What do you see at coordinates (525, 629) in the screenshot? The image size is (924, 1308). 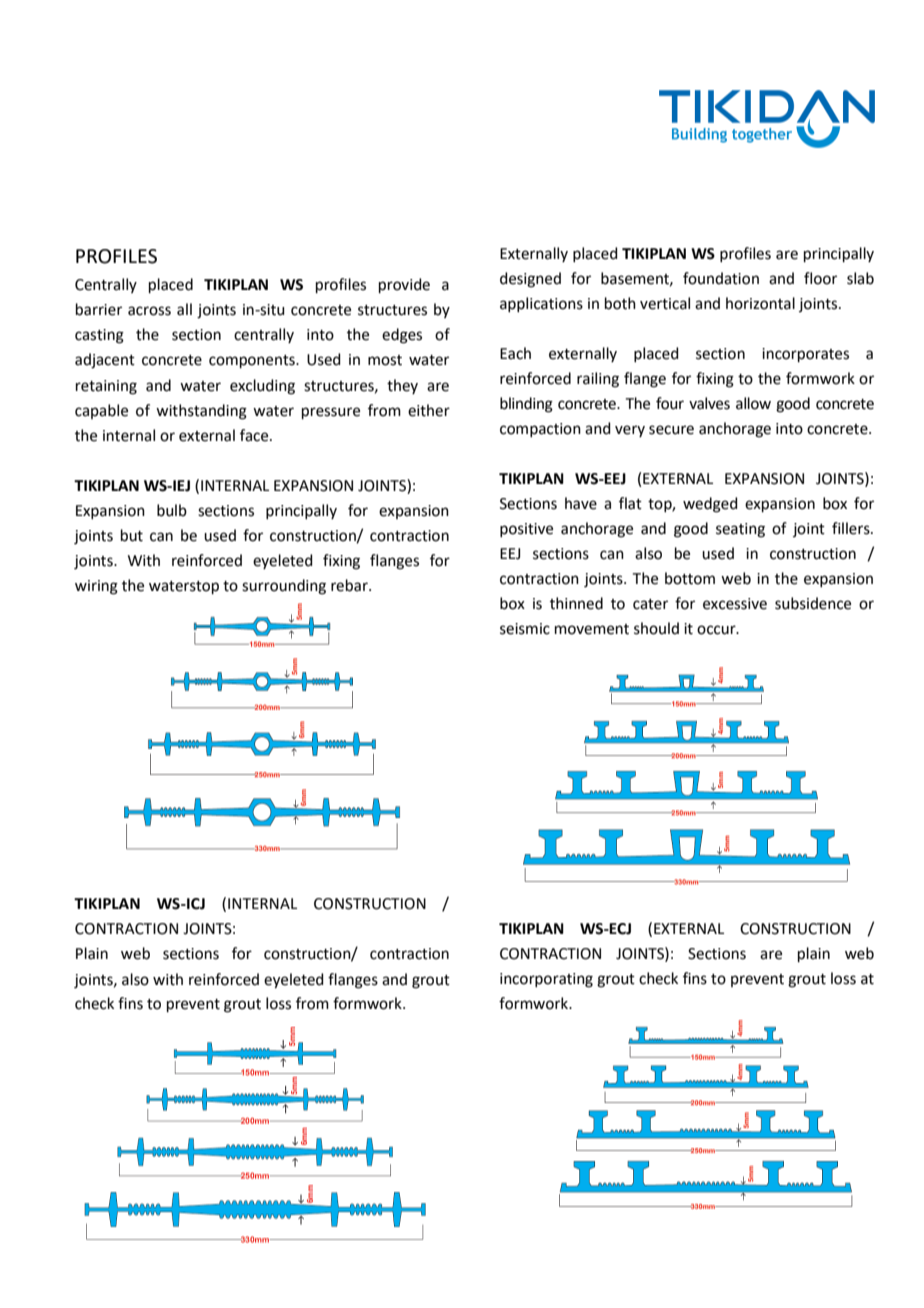 I see `seismic` at bounding box center [525, 629].
